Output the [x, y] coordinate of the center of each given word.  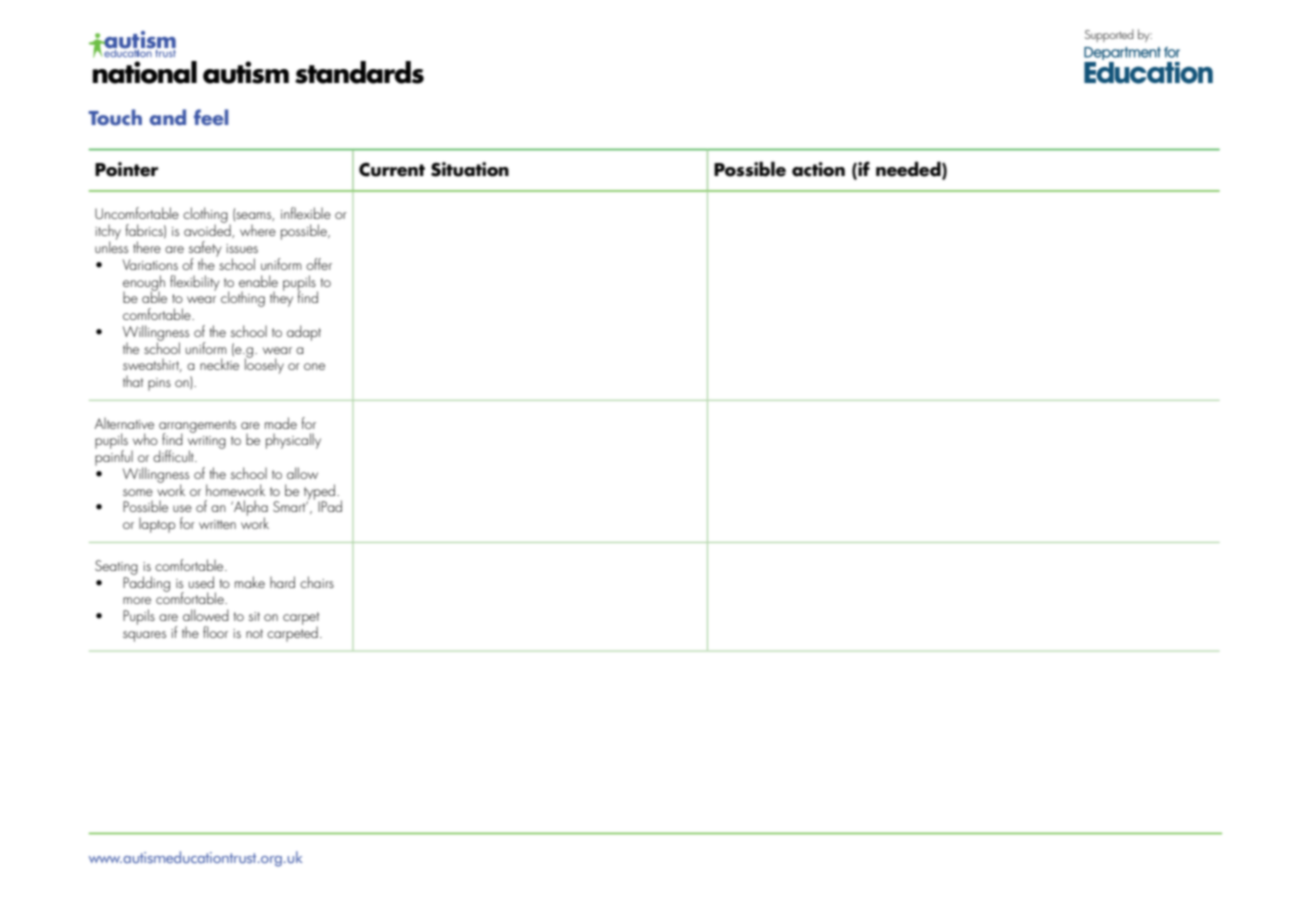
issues [242, 248]
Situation [470, 169]
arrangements [197, 427]
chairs [317, 582]
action [818, 169]
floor [215, 632]
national [144, 72]
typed [319, 493]
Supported [1109, 35]
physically [293, 441]
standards [359, 72]
